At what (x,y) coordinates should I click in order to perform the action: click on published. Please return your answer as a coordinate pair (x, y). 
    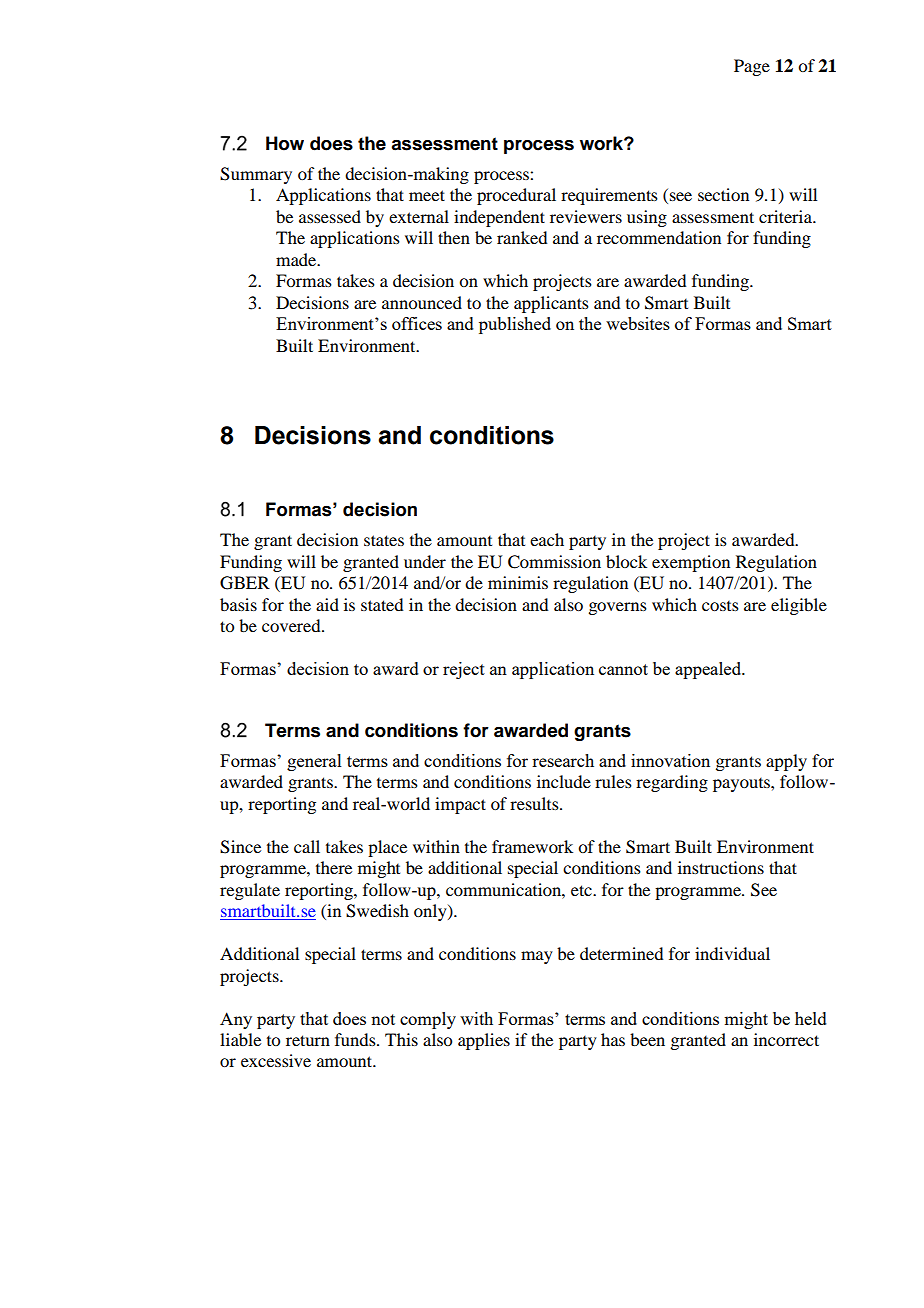
    Looking at the image, I should click on (515, 325).
